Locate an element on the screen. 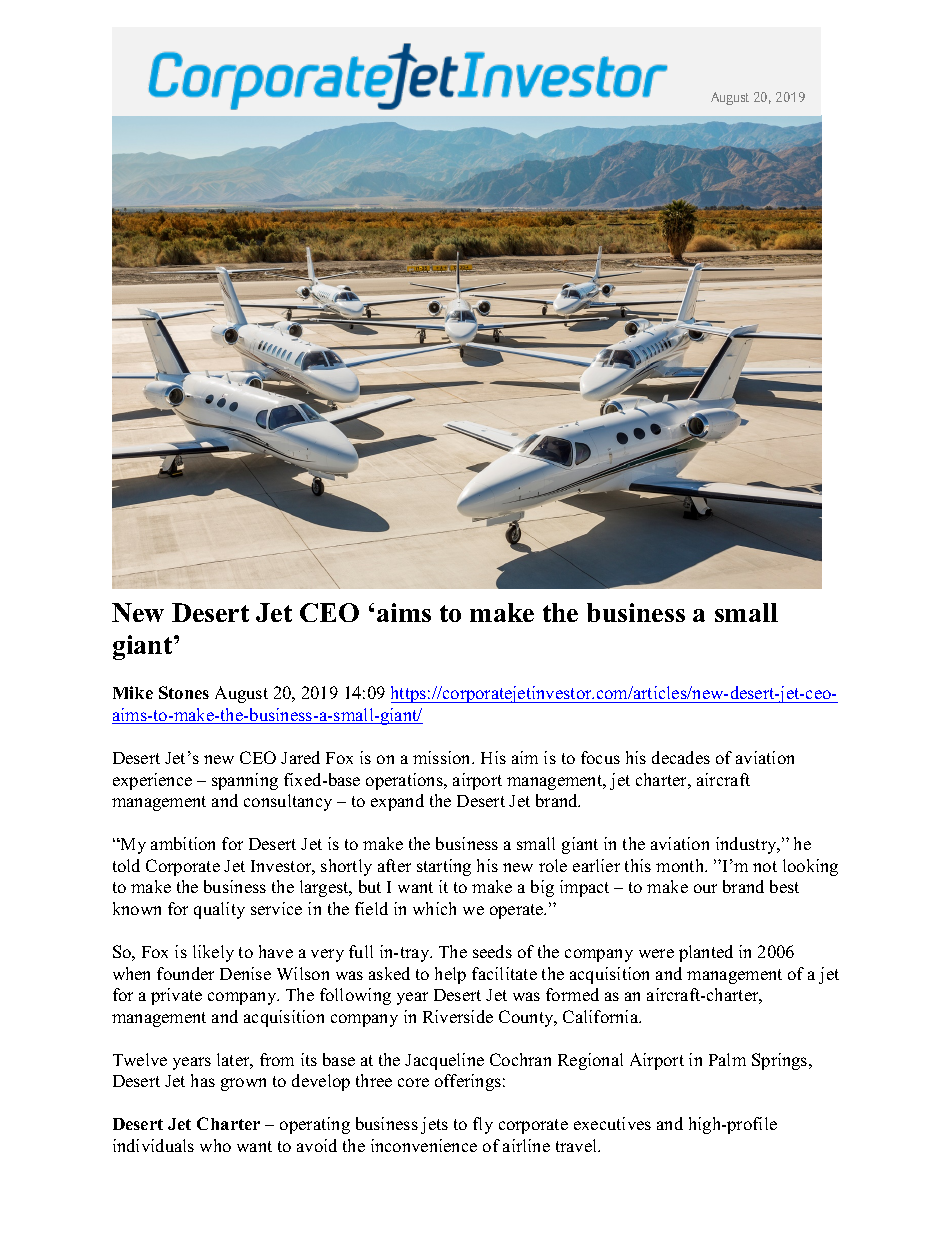 Image resolution: width=952 pixels, height=1233 pixels. Palm is located at coordinates (727, 1059).
